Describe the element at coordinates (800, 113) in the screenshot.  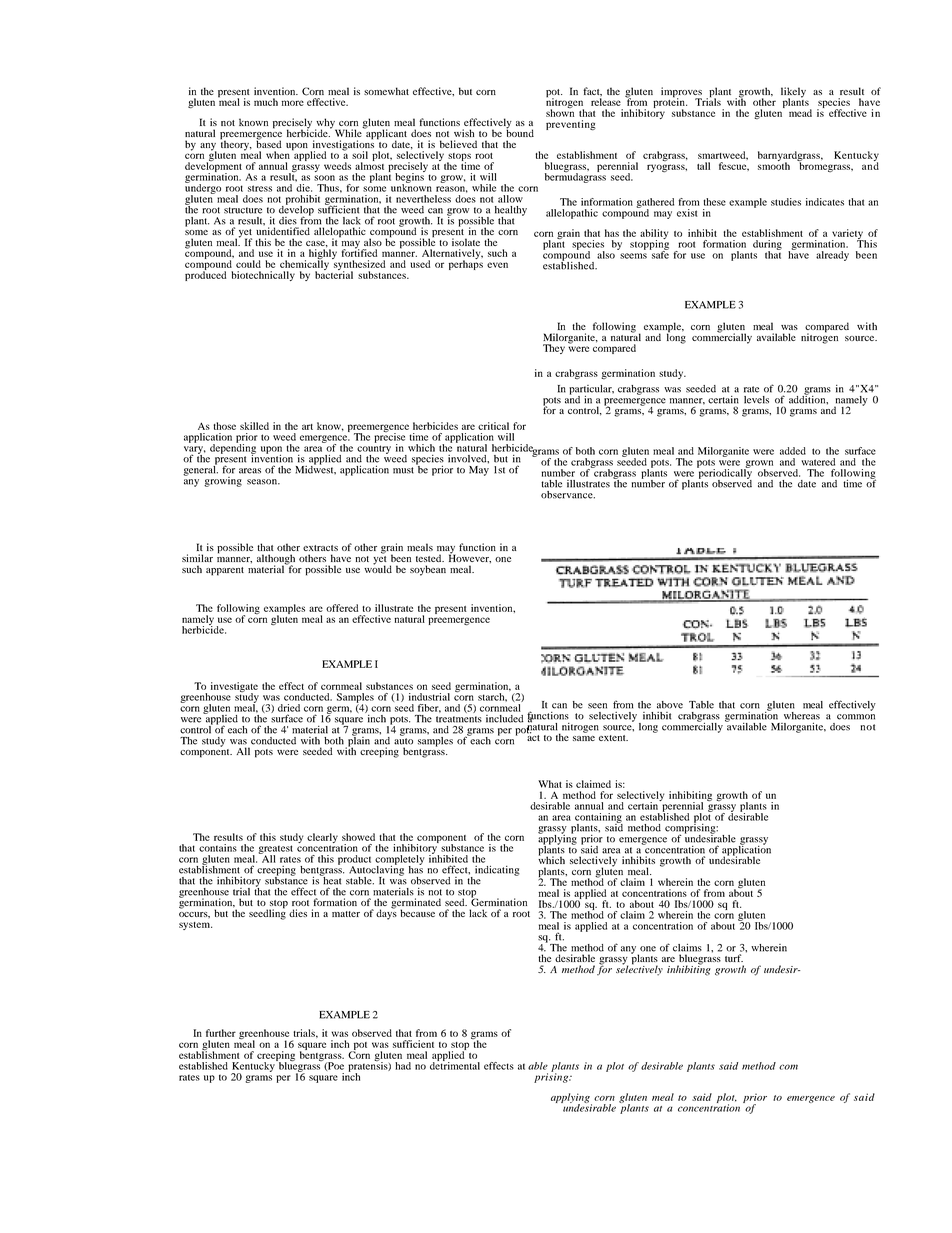
I see `mead` at that location.
